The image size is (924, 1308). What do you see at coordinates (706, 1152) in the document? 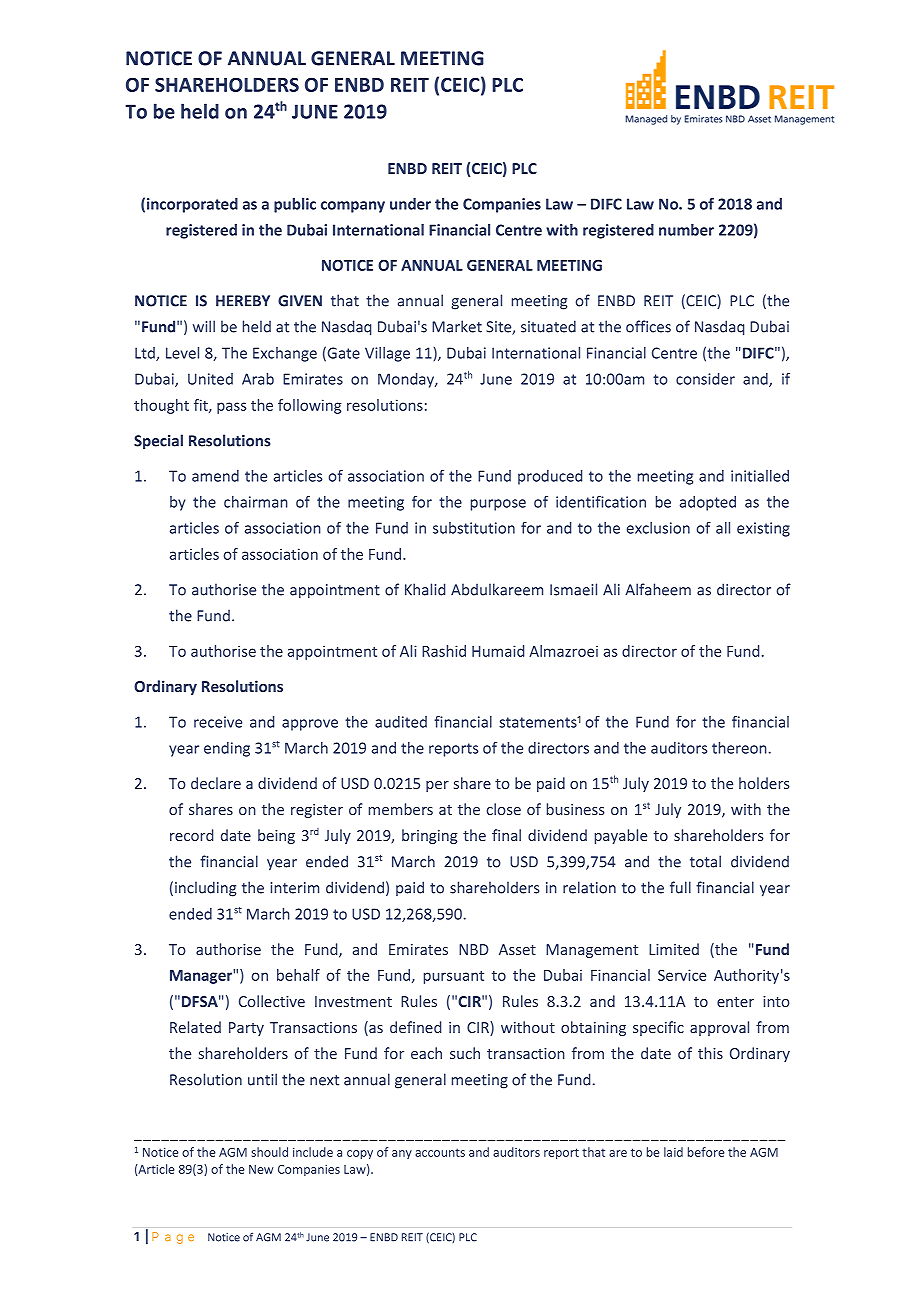
I see `before` at bounding box center [706, 1152].
